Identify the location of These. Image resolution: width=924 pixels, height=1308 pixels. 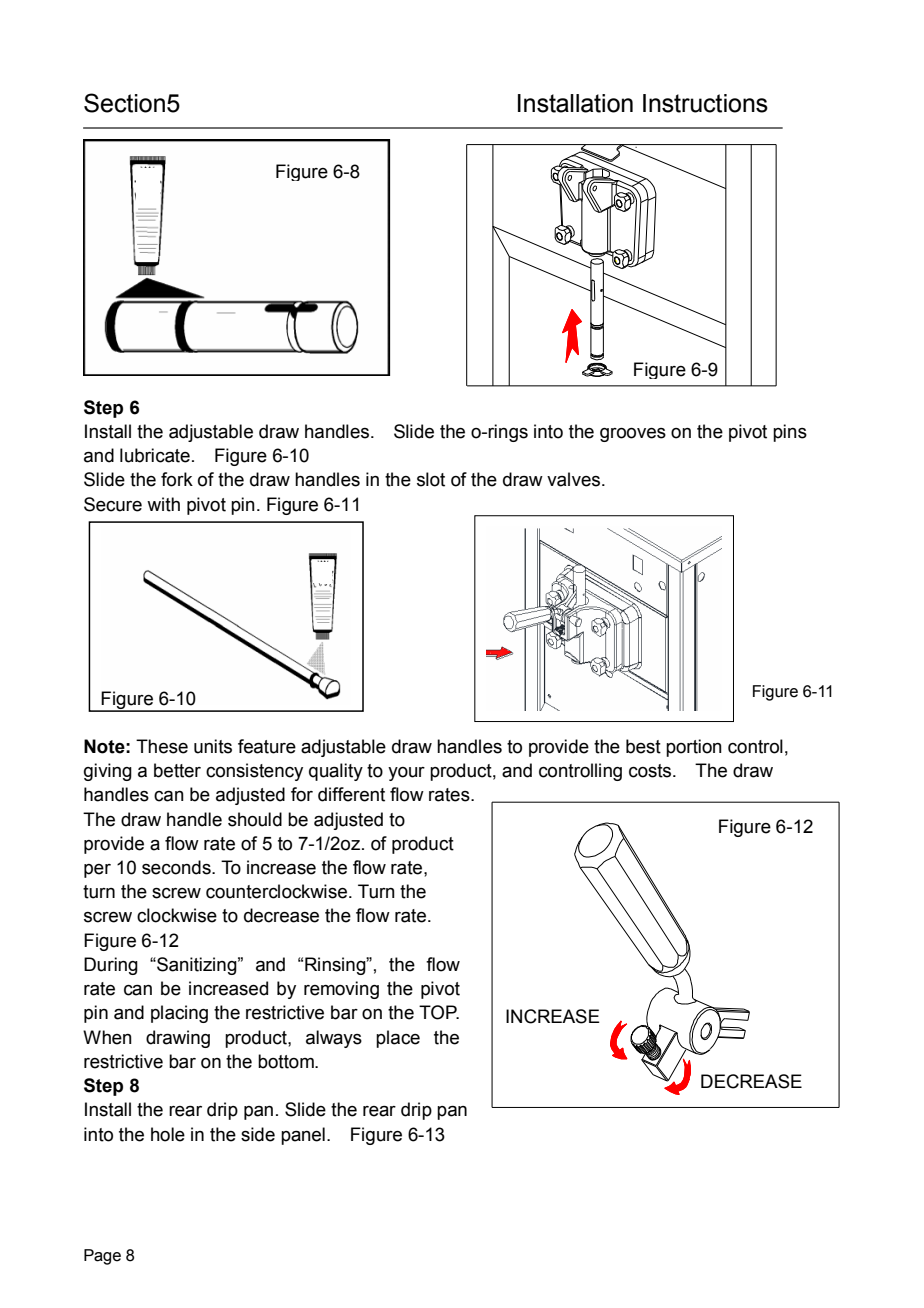
(162, 746).
